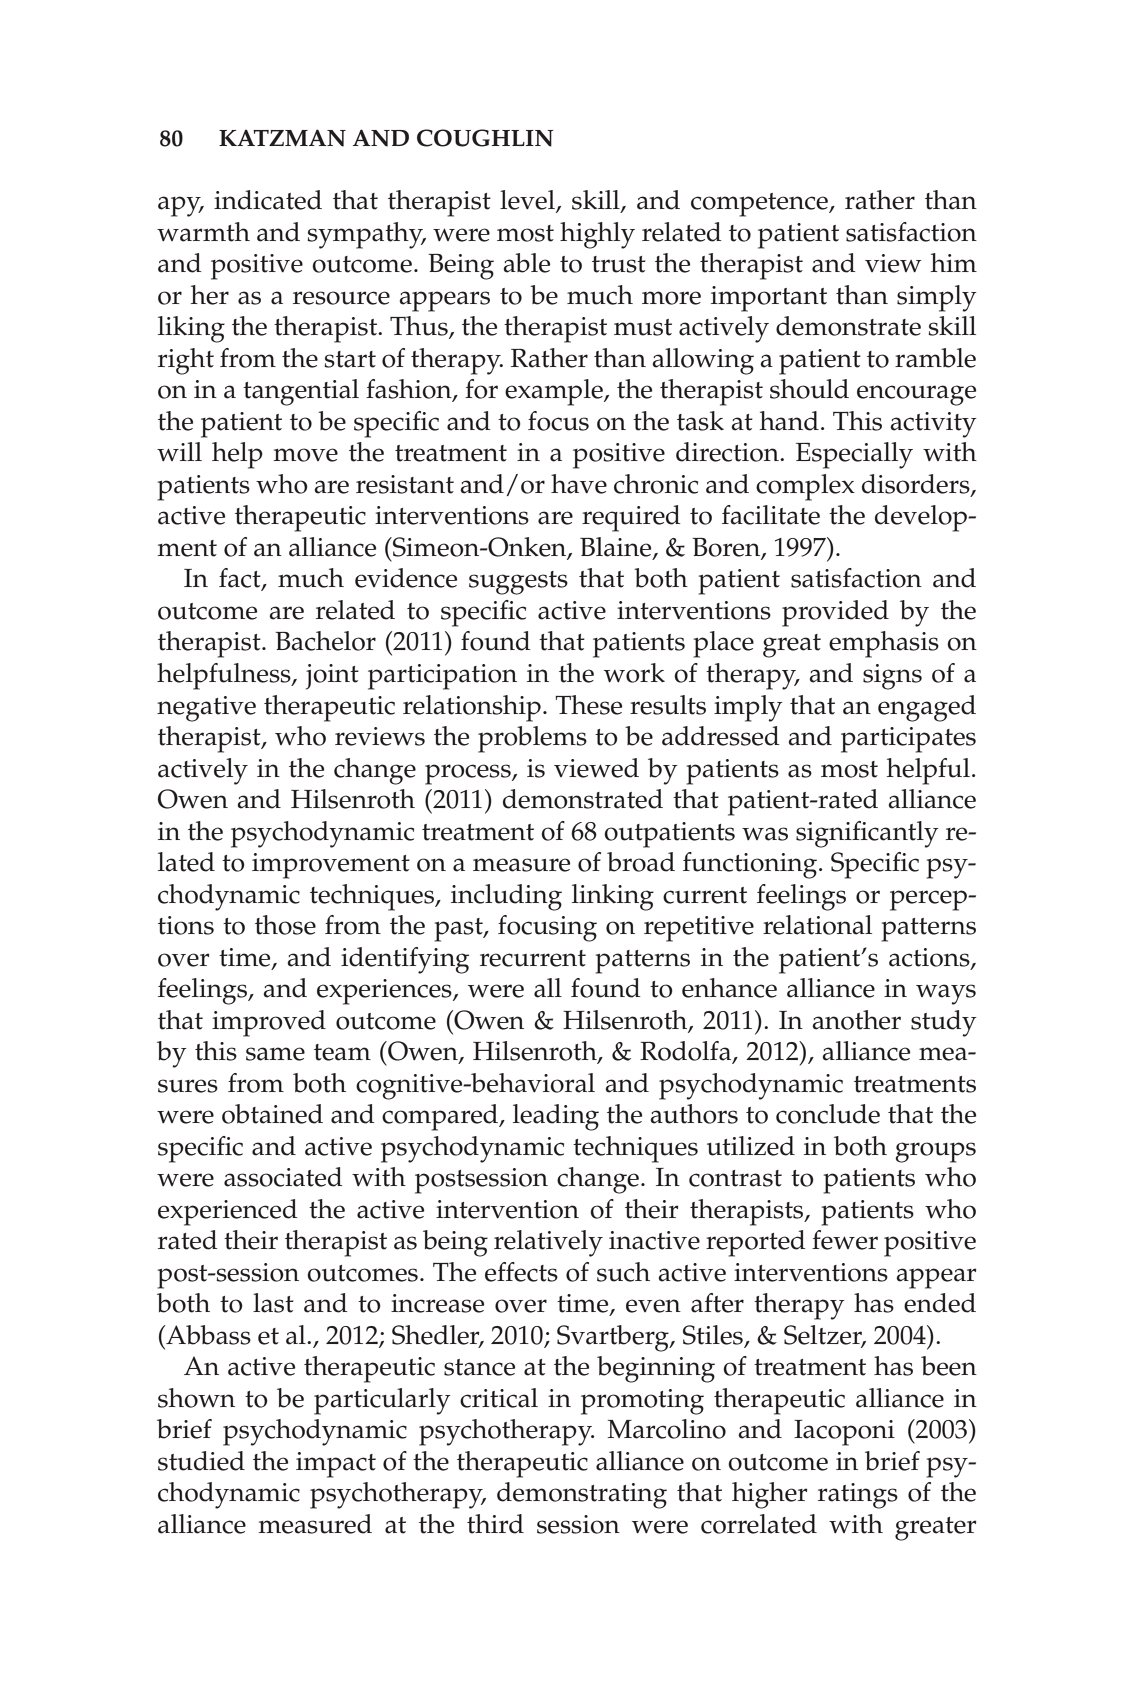  What do you see at coordinates (641, 862) in the document?
I see `broad` at bounding box center [641, 862].
